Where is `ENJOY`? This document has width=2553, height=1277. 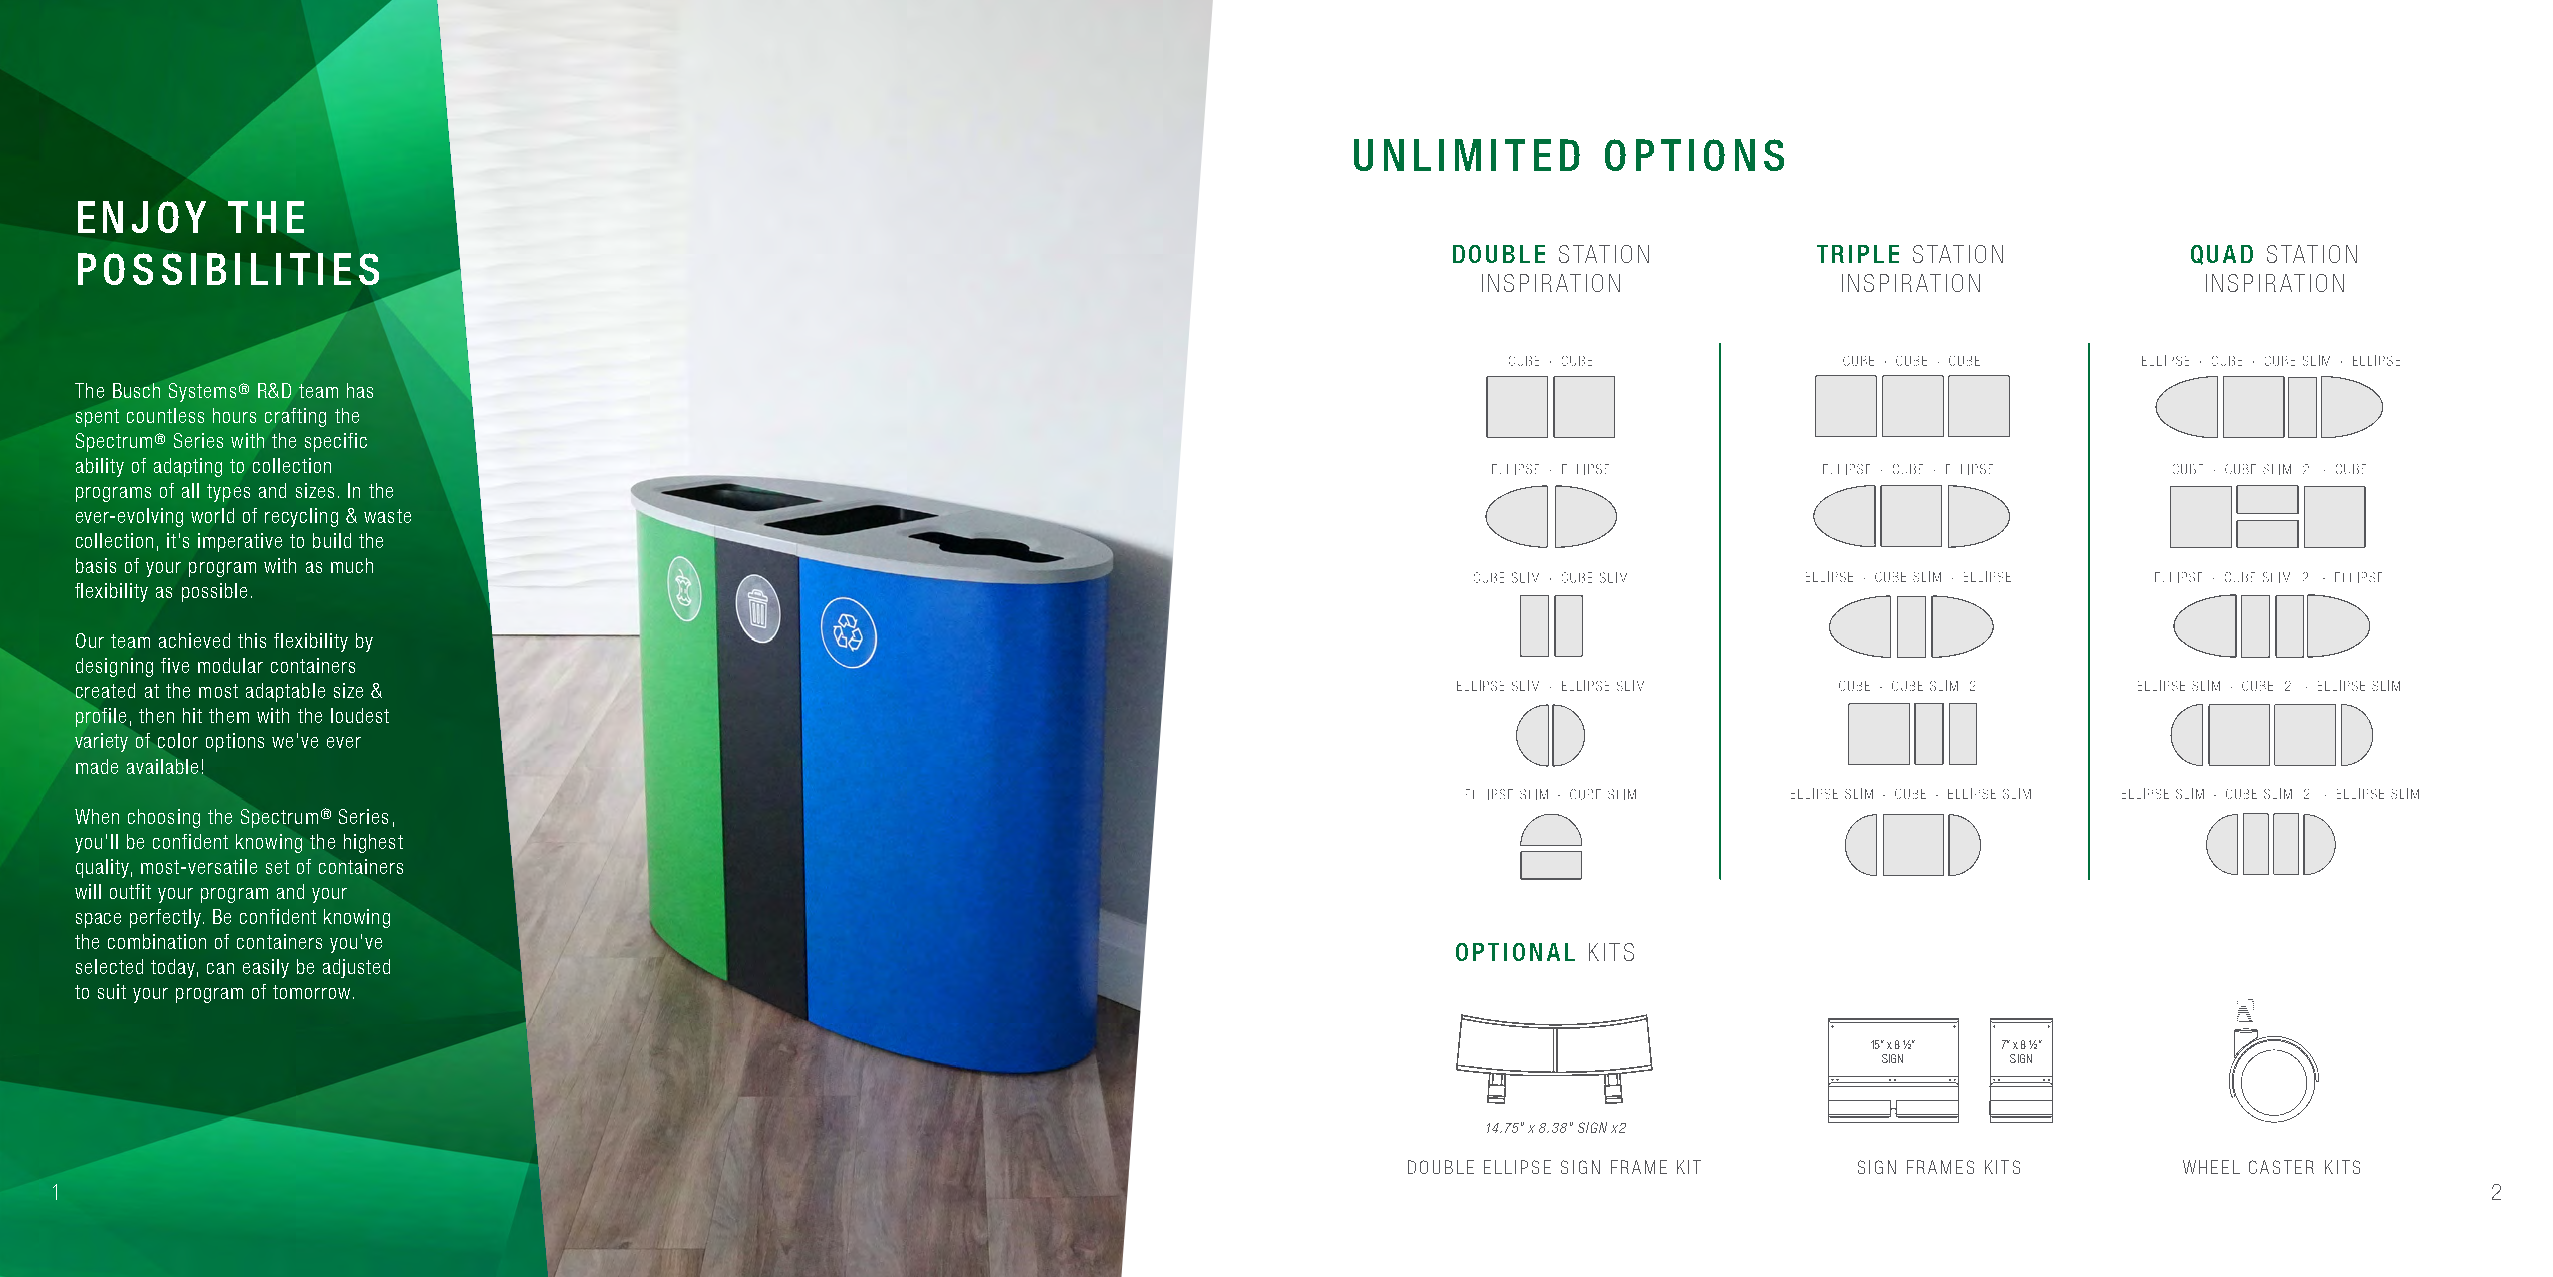 ENJOY is located at coordinates (142, 217).
